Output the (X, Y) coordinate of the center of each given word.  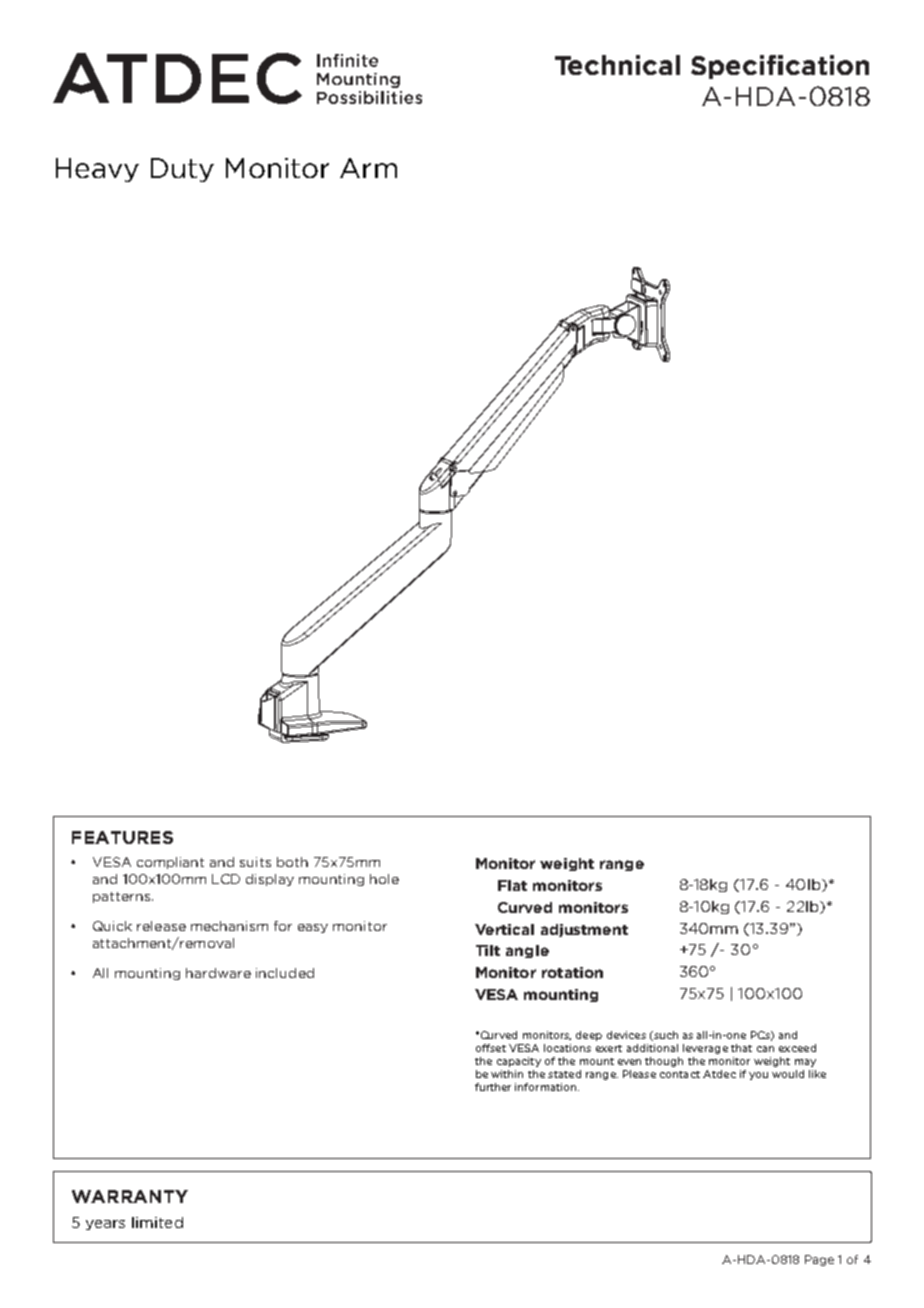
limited (157, 1222)
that (741, 1048)
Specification (780, 67)
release (161, 926)
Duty (182, 170)
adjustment (584, 930)
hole (384, 879)
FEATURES (122, 837)
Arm (368, 168)
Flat (512, 885)
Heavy (97, 170)
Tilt (488, 950)
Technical (617, 65)
